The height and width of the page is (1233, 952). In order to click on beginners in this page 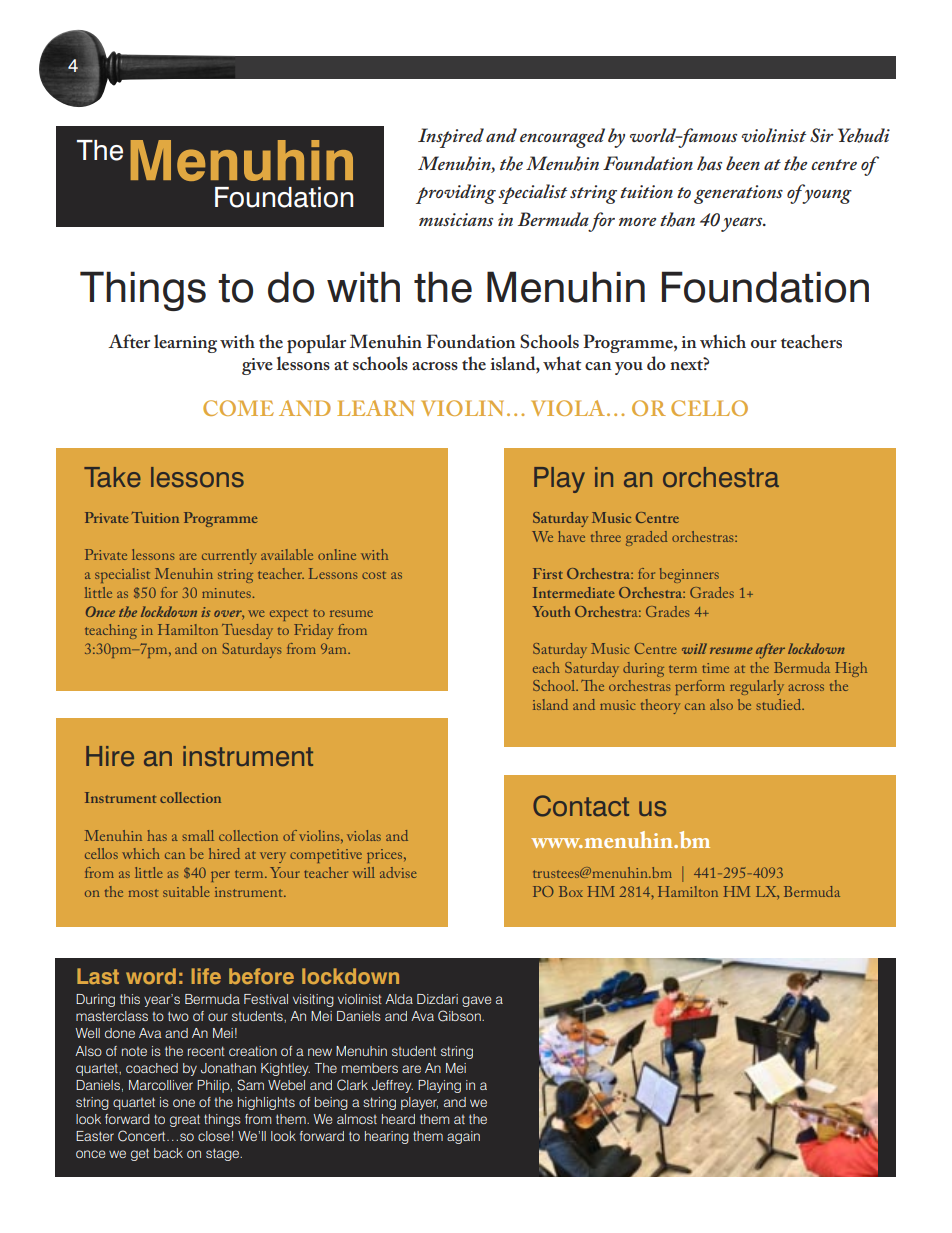, I will do `click(689, 575)`.
